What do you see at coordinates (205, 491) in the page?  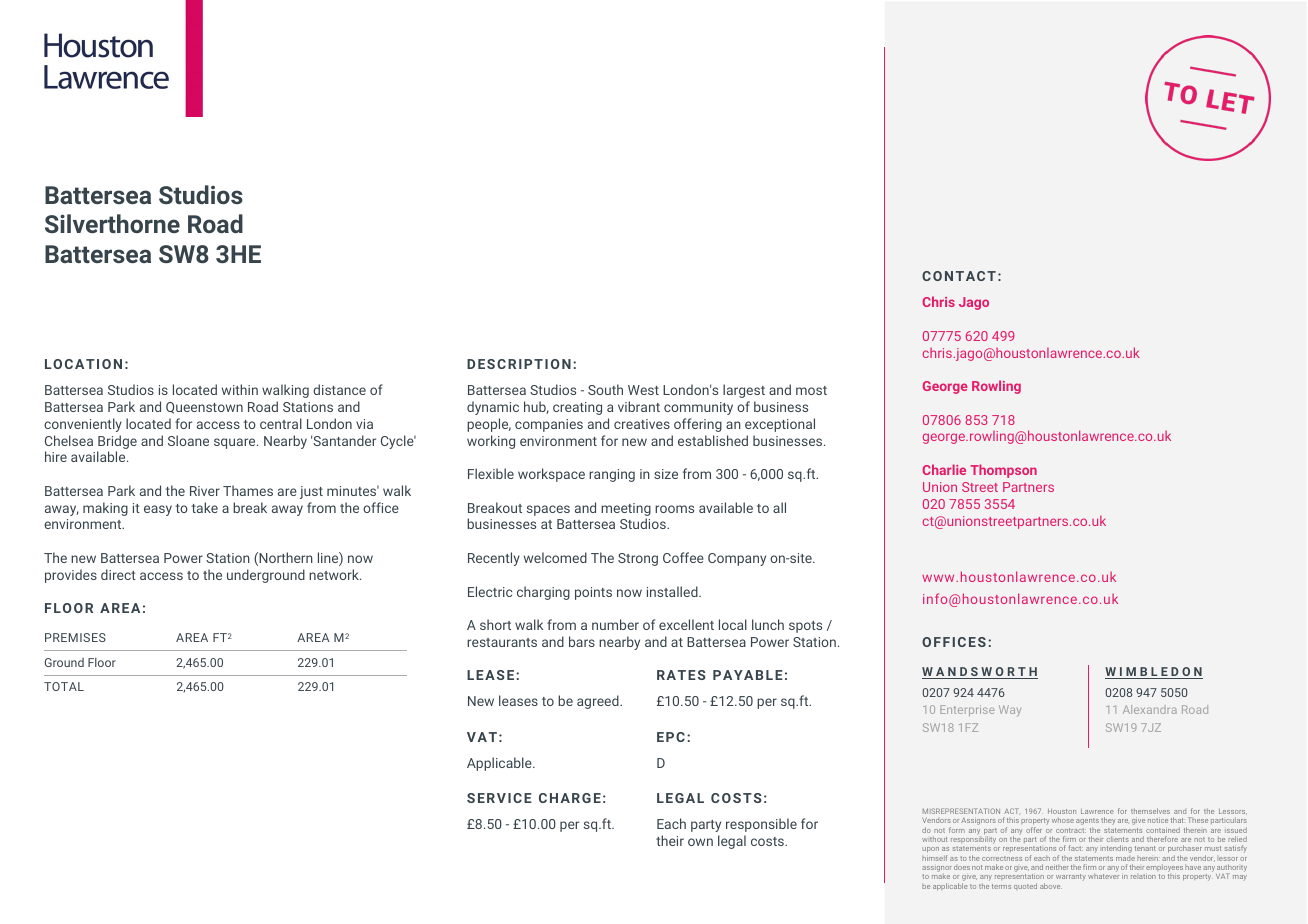 I see `River` at bounding box center [205, 491].
